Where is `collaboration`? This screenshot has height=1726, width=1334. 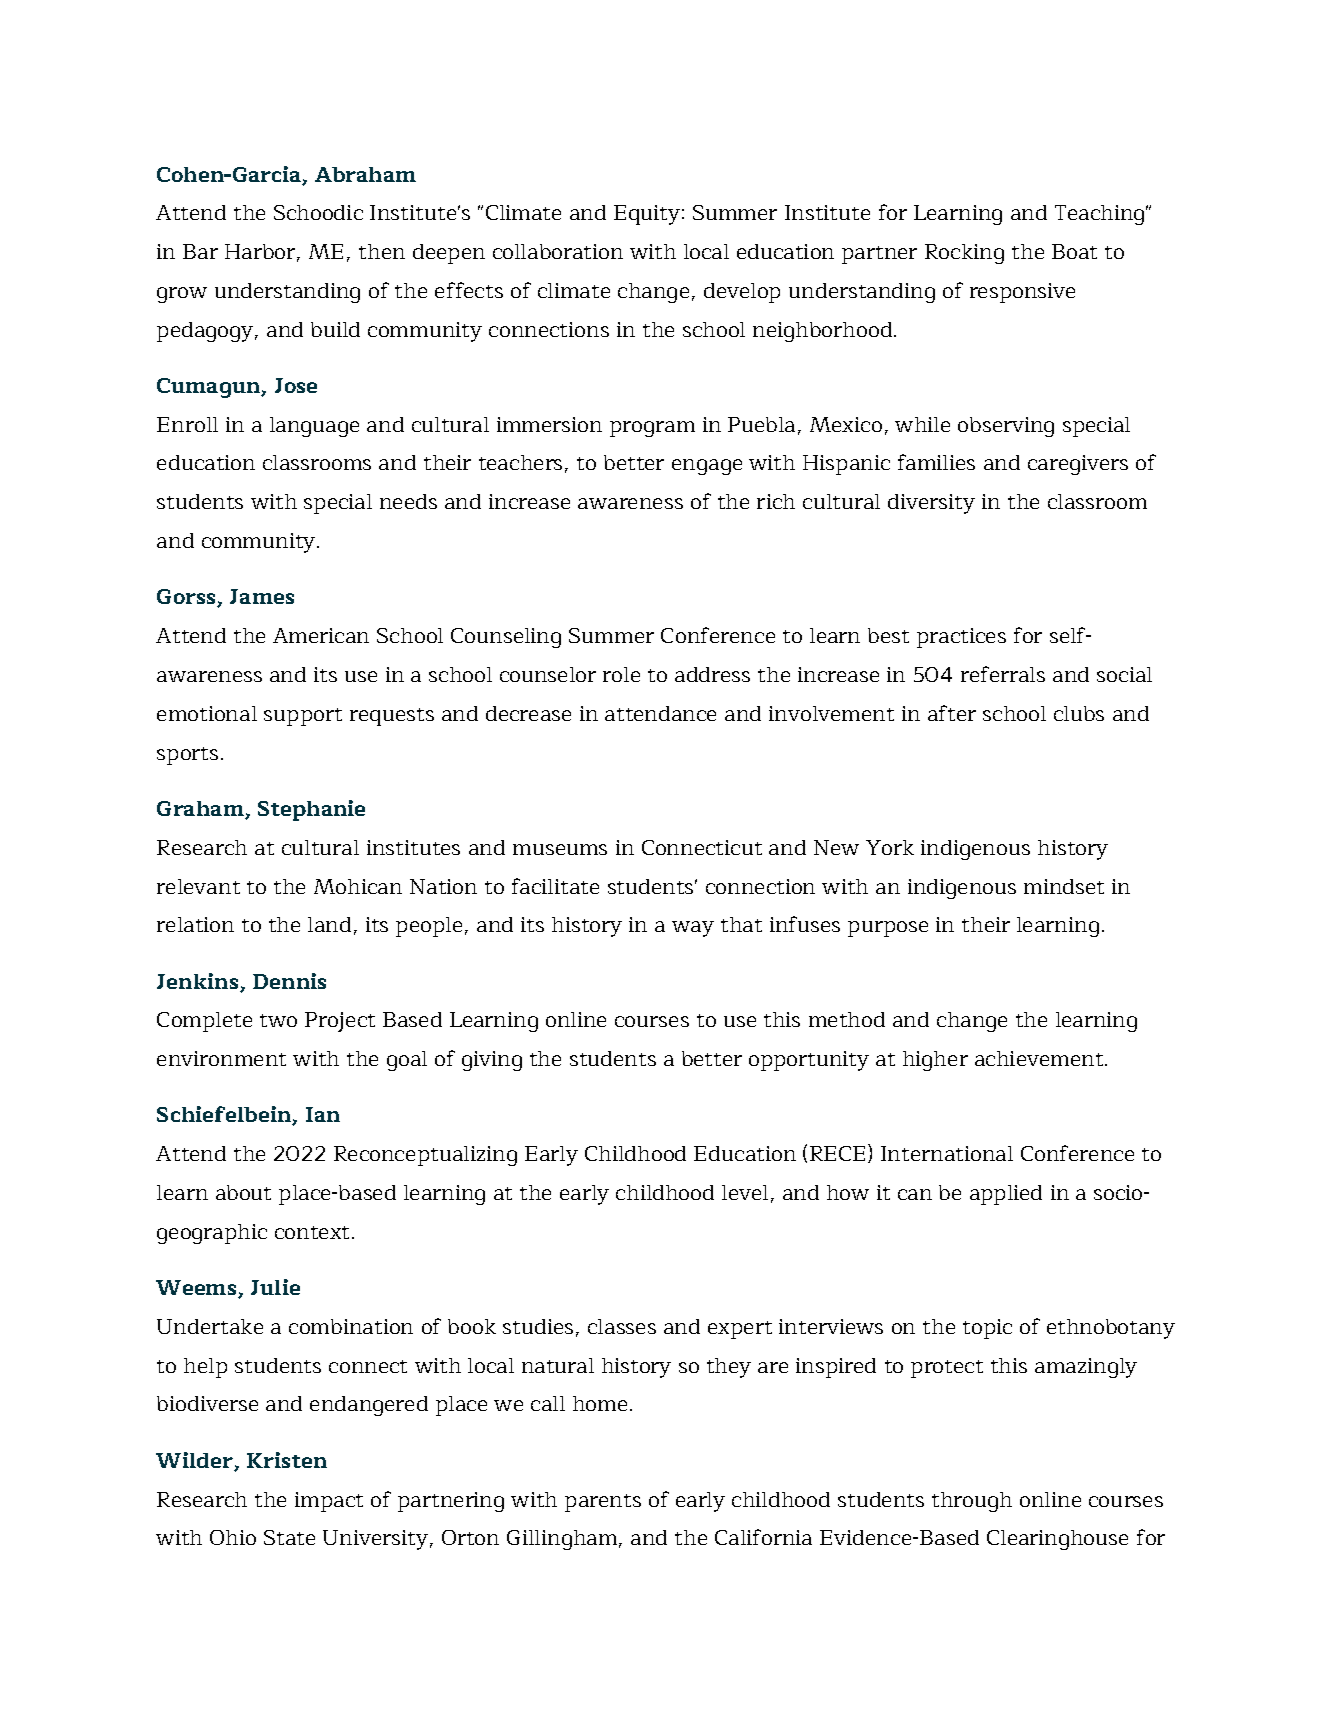
collaboration is located at coordinates (558, 251).
